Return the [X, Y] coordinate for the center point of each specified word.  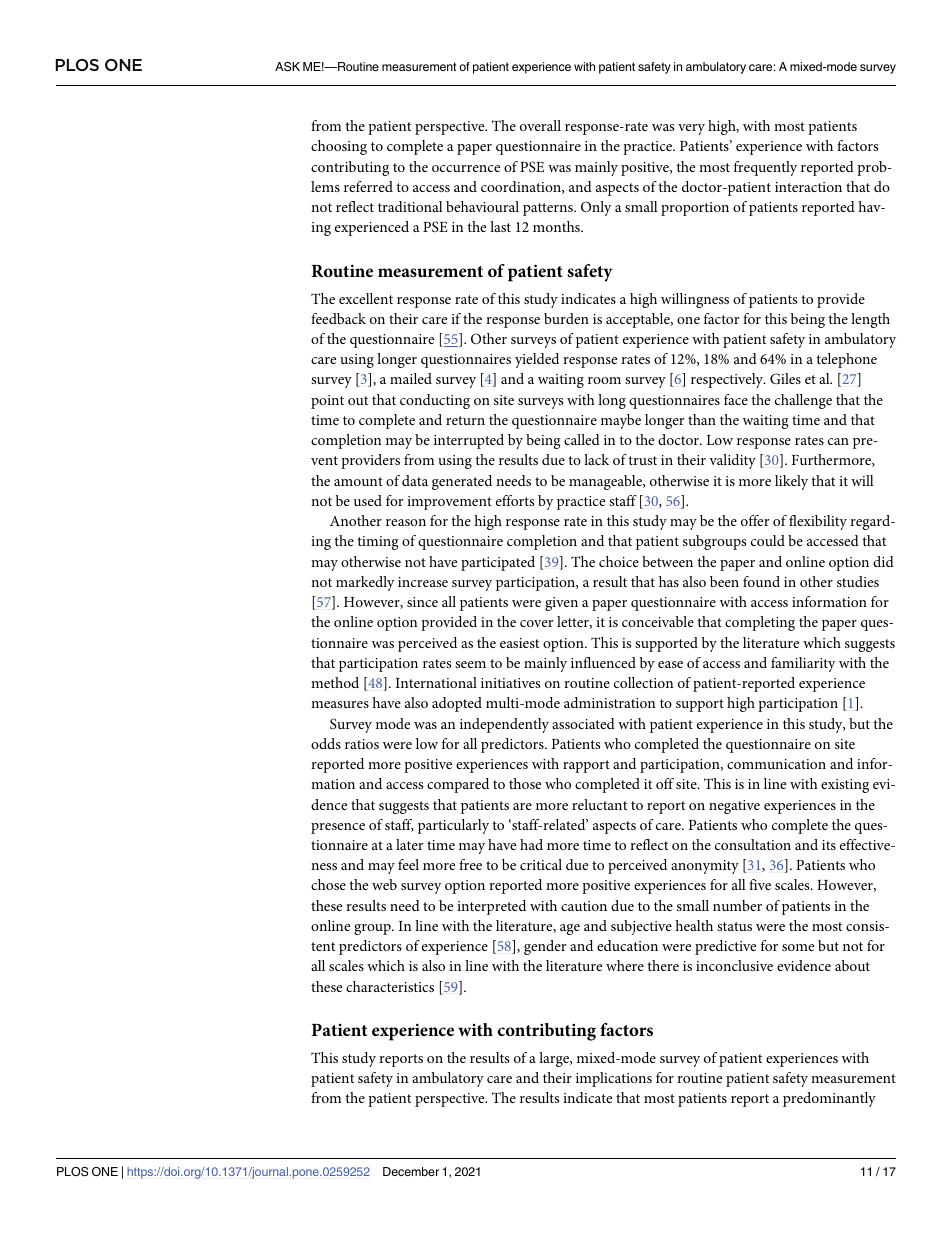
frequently [765, 168]
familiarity [803, 664]
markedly [365, 583]
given [561, 604]
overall [540, 125]
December [411, 1171]
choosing [339, 147]
